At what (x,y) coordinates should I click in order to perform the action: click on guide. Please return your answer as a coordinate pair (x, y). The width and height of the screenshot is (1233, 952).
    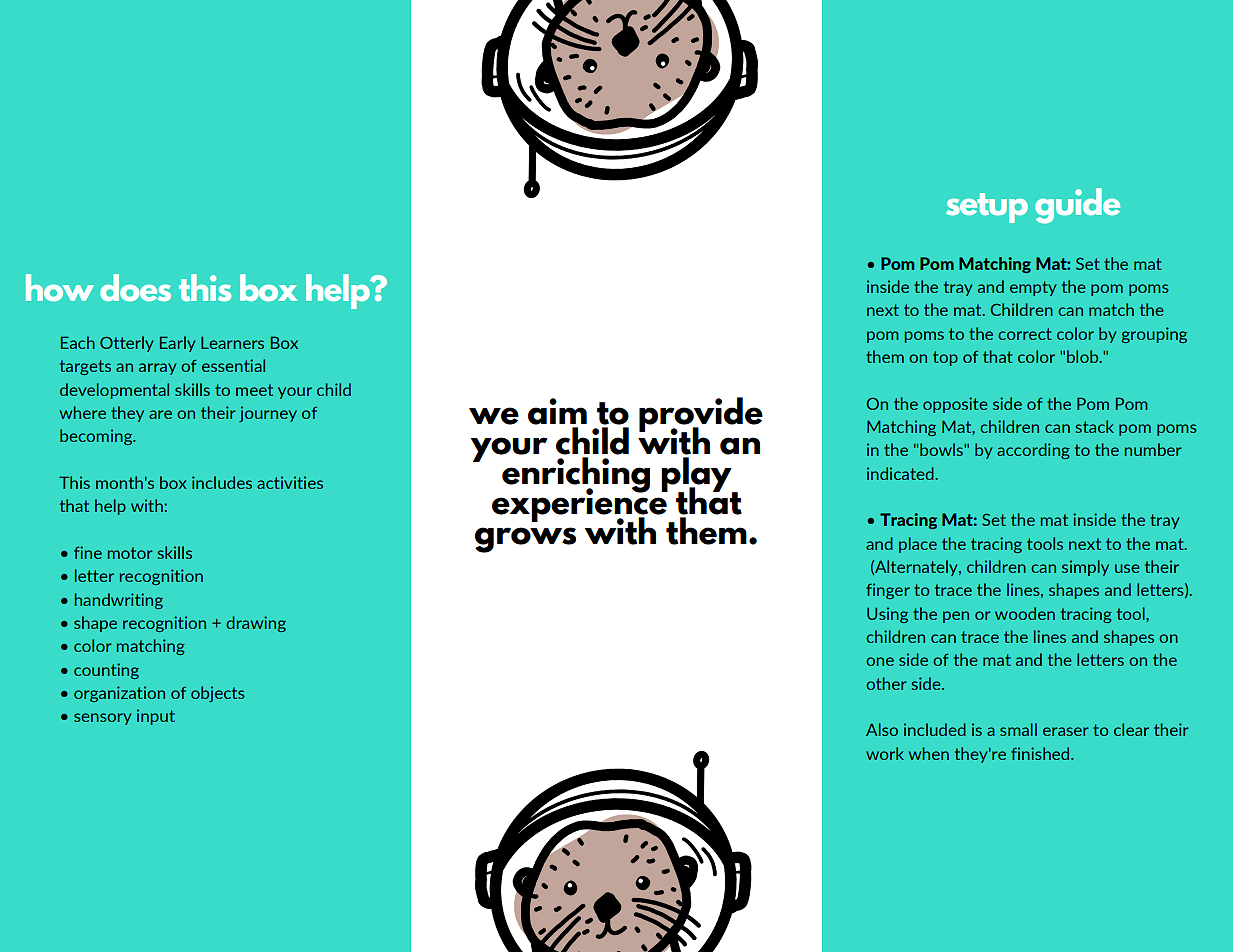
    Looking at the image, I should click on (1077, 206).
